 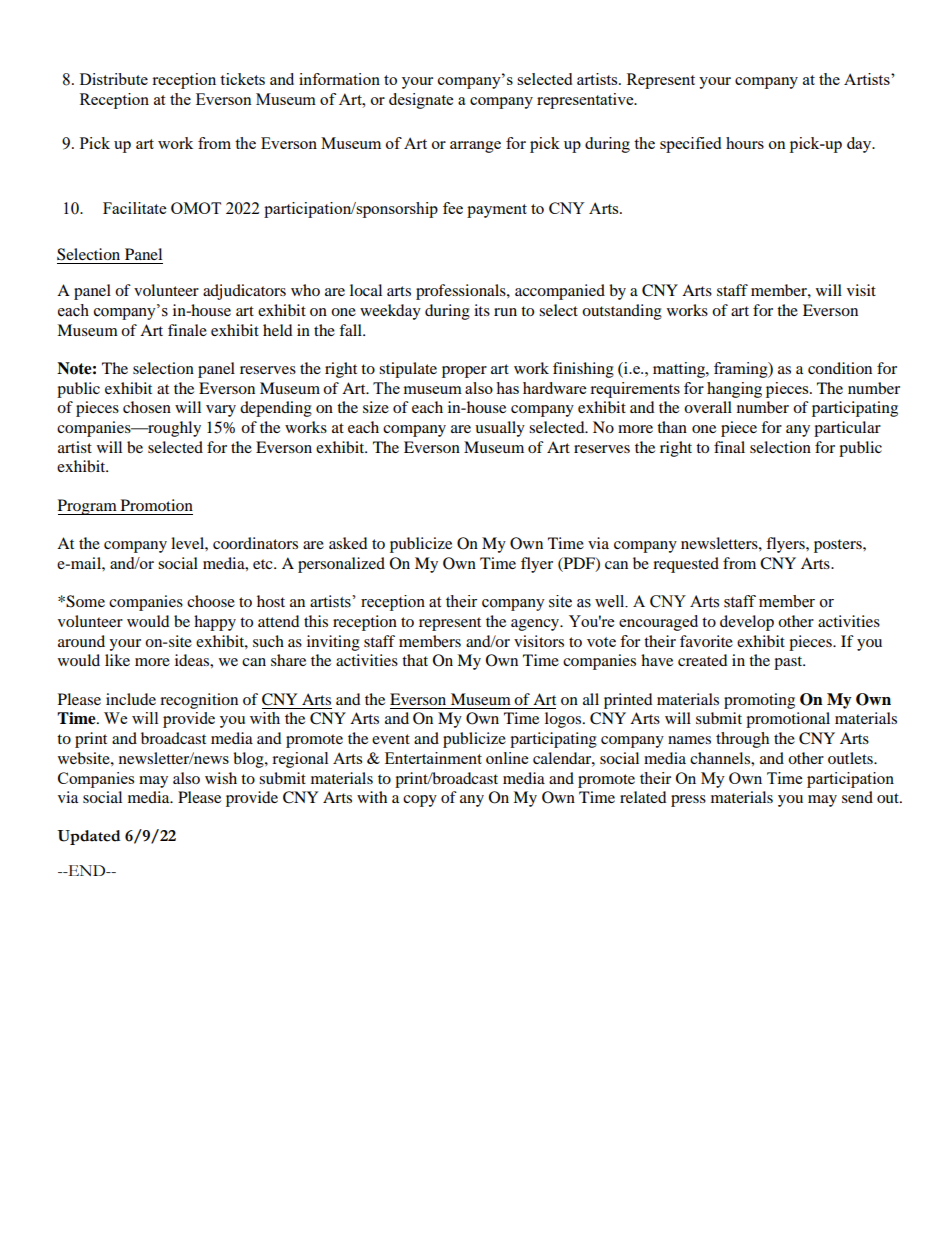 What do you see at coordinates (421, 101) in the screenshot?
I see `designate` at bounding box center [421, 101].
